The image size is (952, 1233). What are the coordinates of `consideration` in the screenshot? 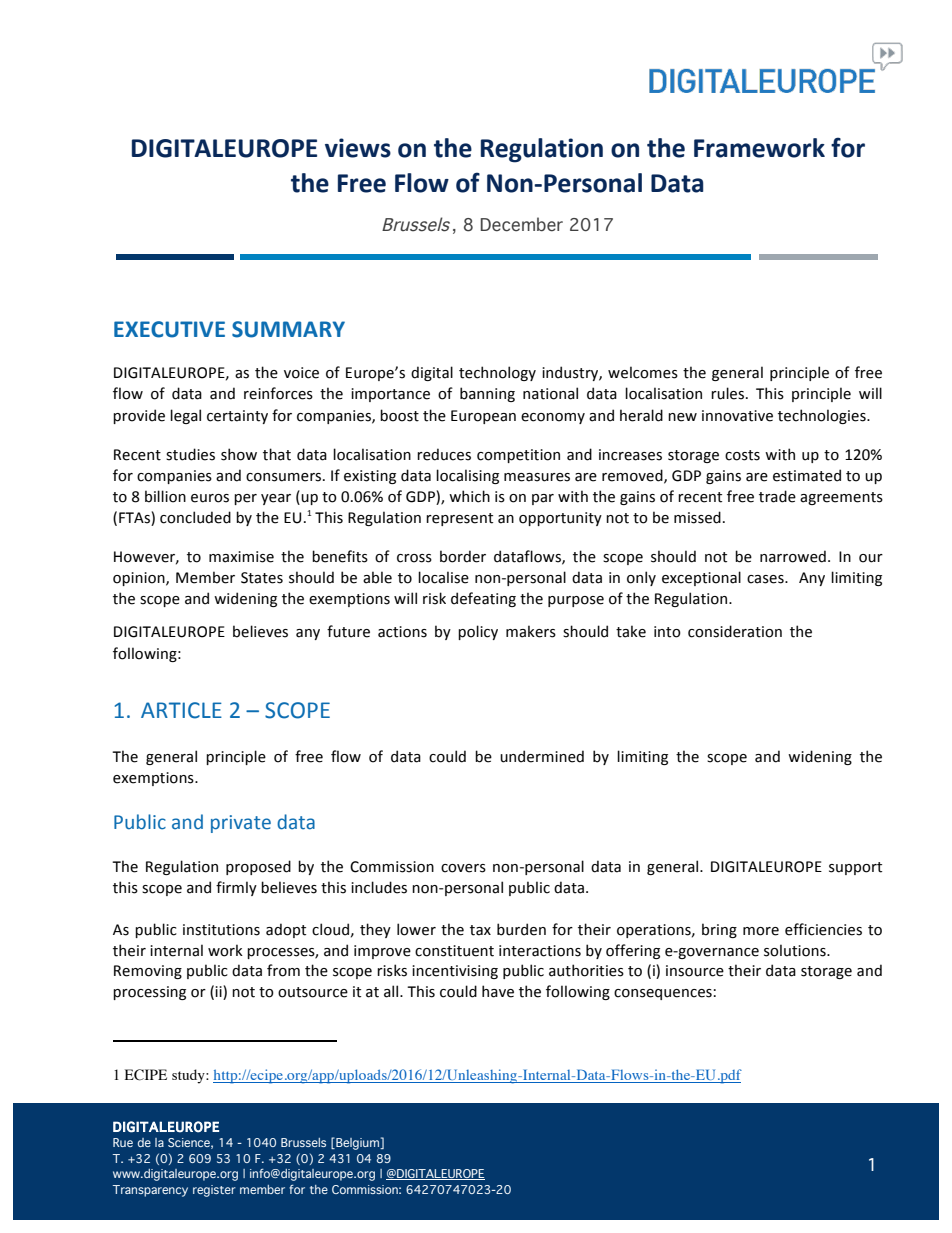 It's located at (735, 631).
